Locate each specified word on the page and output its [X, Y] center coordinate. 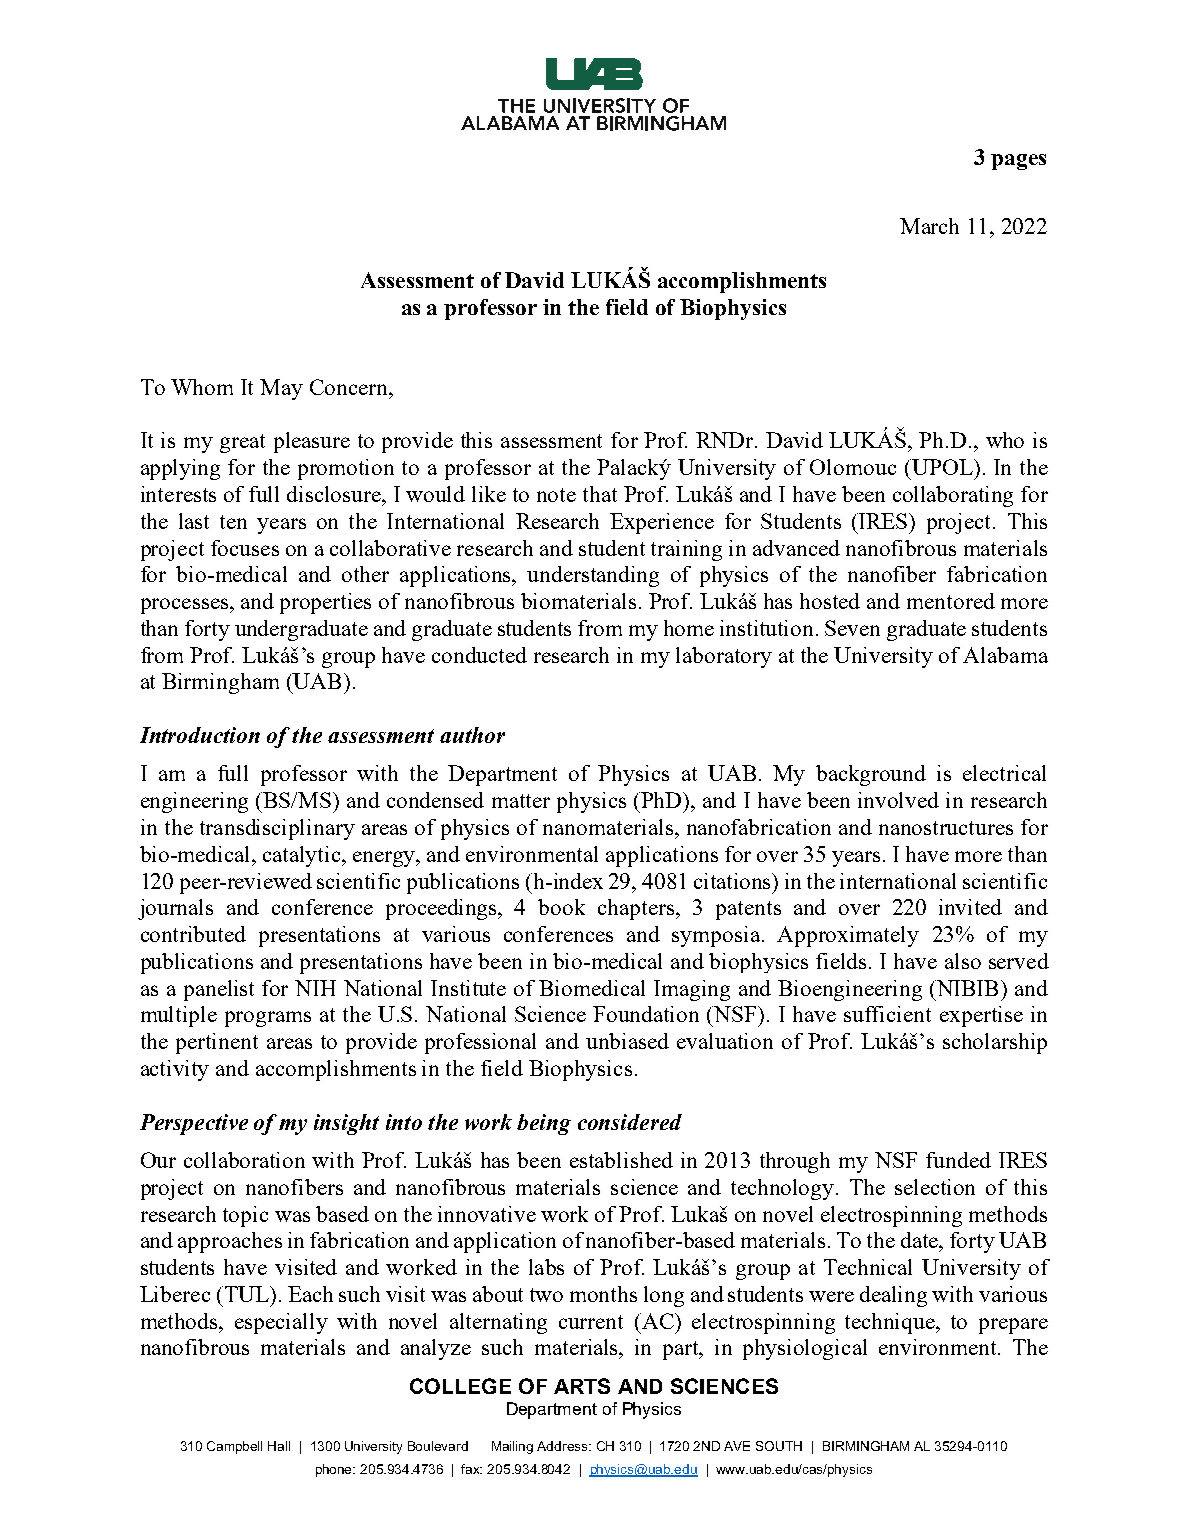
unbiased [627, 1041]
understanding [593, 576]
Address [563, 1446]
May [281, 389]
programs [268, 1019]
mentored [951, 601]
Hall [279, 1446]
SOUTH [779, 1446]
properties [325, 603]
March [929, 226]
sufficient [887, 1014]
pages [1018, 162]
